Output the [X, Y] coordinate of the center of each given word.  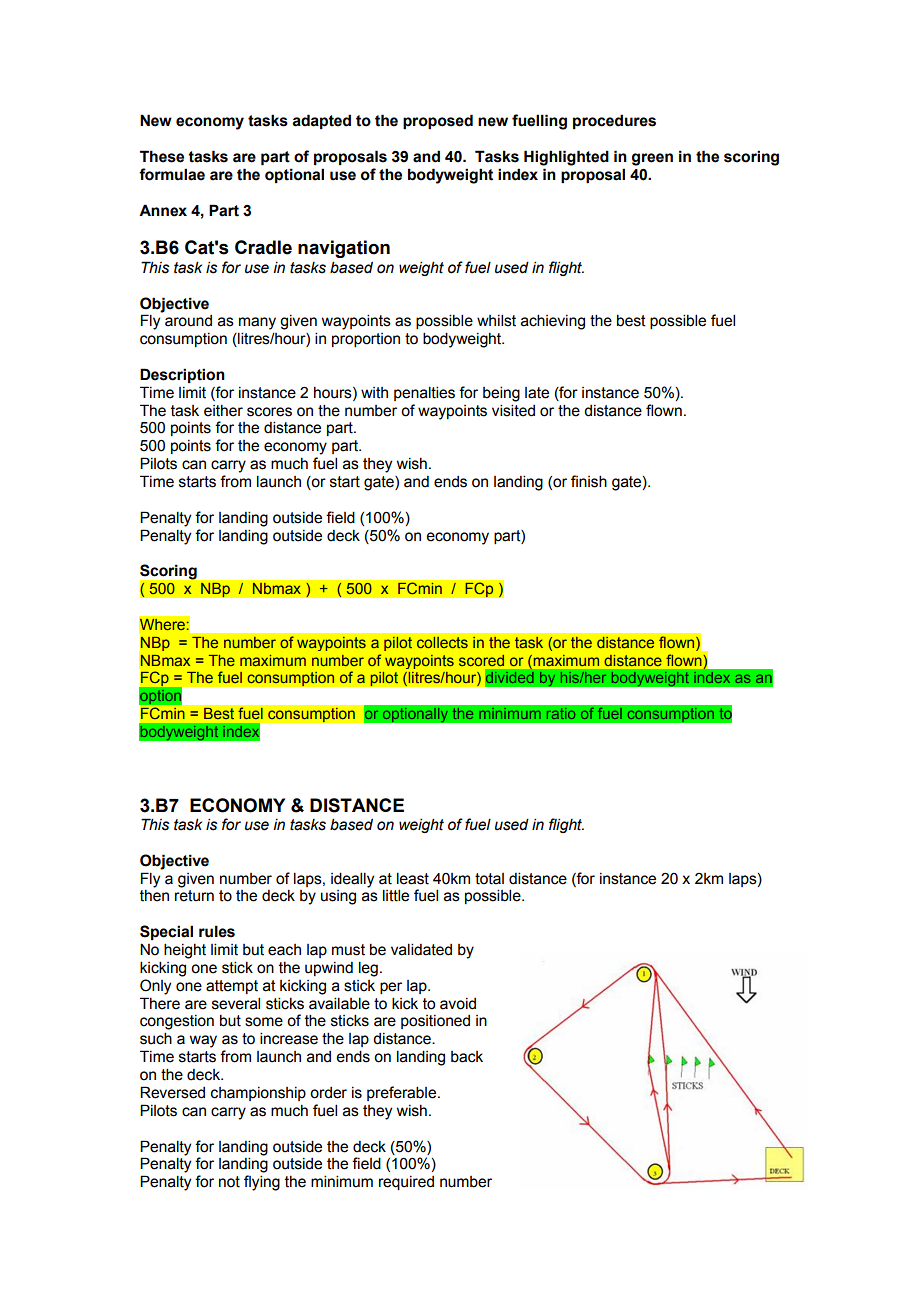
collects [442, 642]
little [396, 895]
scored [481, 660]
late [537, 393]
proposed [438, 121]
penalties [424, 393]
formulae [172, 174]
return [194, 896]
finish [589, 481]
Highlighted [566, 158]
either [223, 411]
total [489, 879]
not [229, 1182]
